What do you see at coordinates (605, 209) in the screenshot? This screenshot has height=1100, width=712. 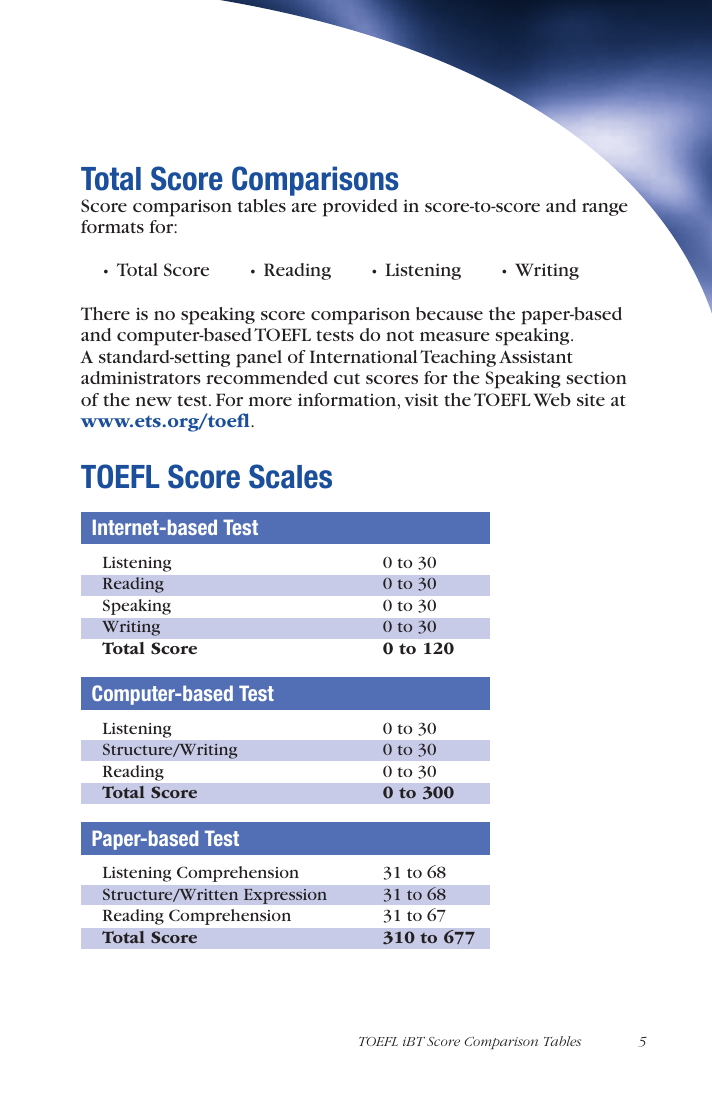 I see `range` at bounding box center [605, 209].
